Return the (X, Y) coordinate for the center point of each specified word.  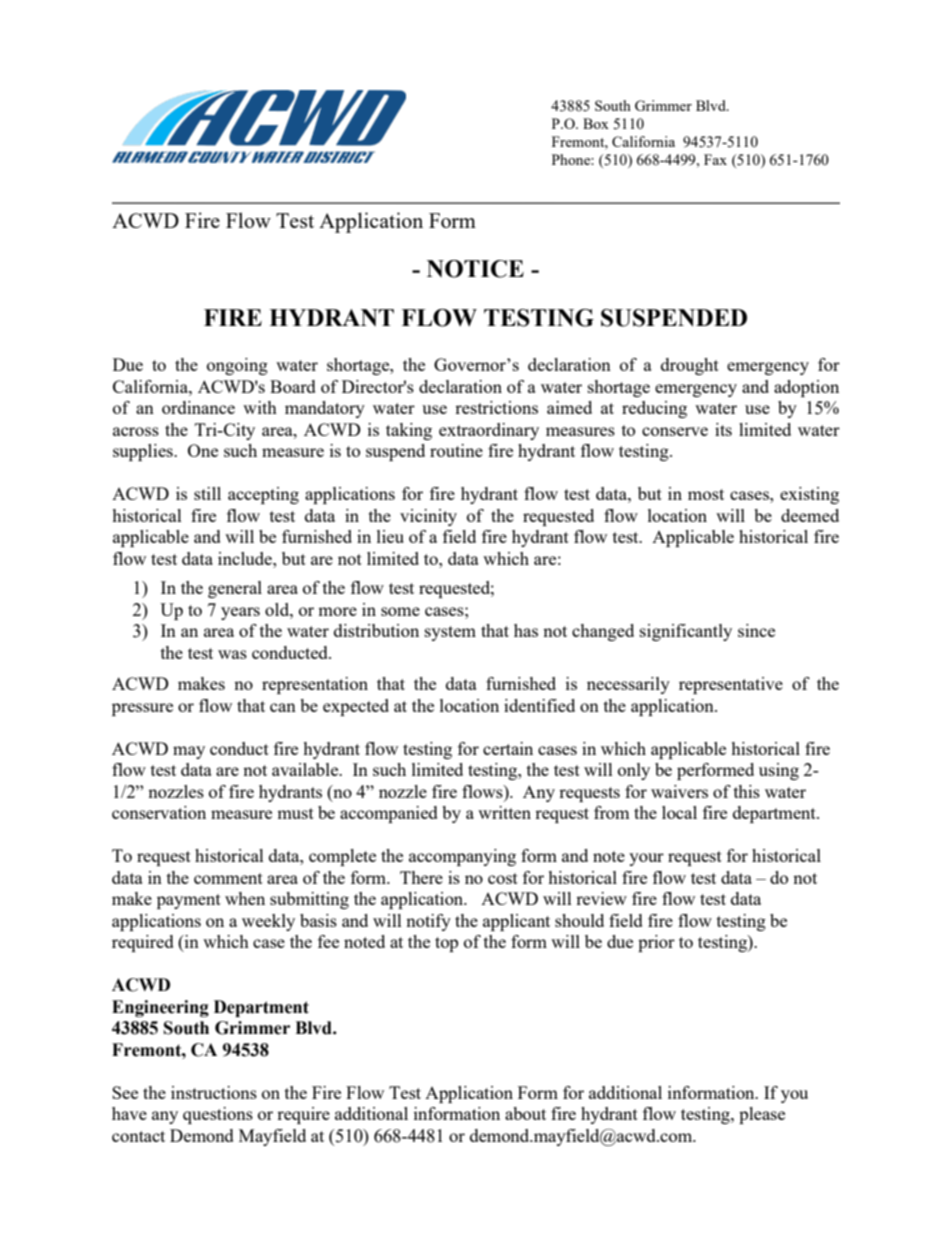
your (646, 859)
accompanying (462, 857)
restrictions (496, 407)
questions (218, 1115)
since (756, 630)
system (450, 633)
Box (596, 123)
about (525, 1113)
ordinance (198, 407)
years (240, 613)
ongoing (237, 366)
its (723, 429)
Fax (715, 159)
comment (228, 878)
